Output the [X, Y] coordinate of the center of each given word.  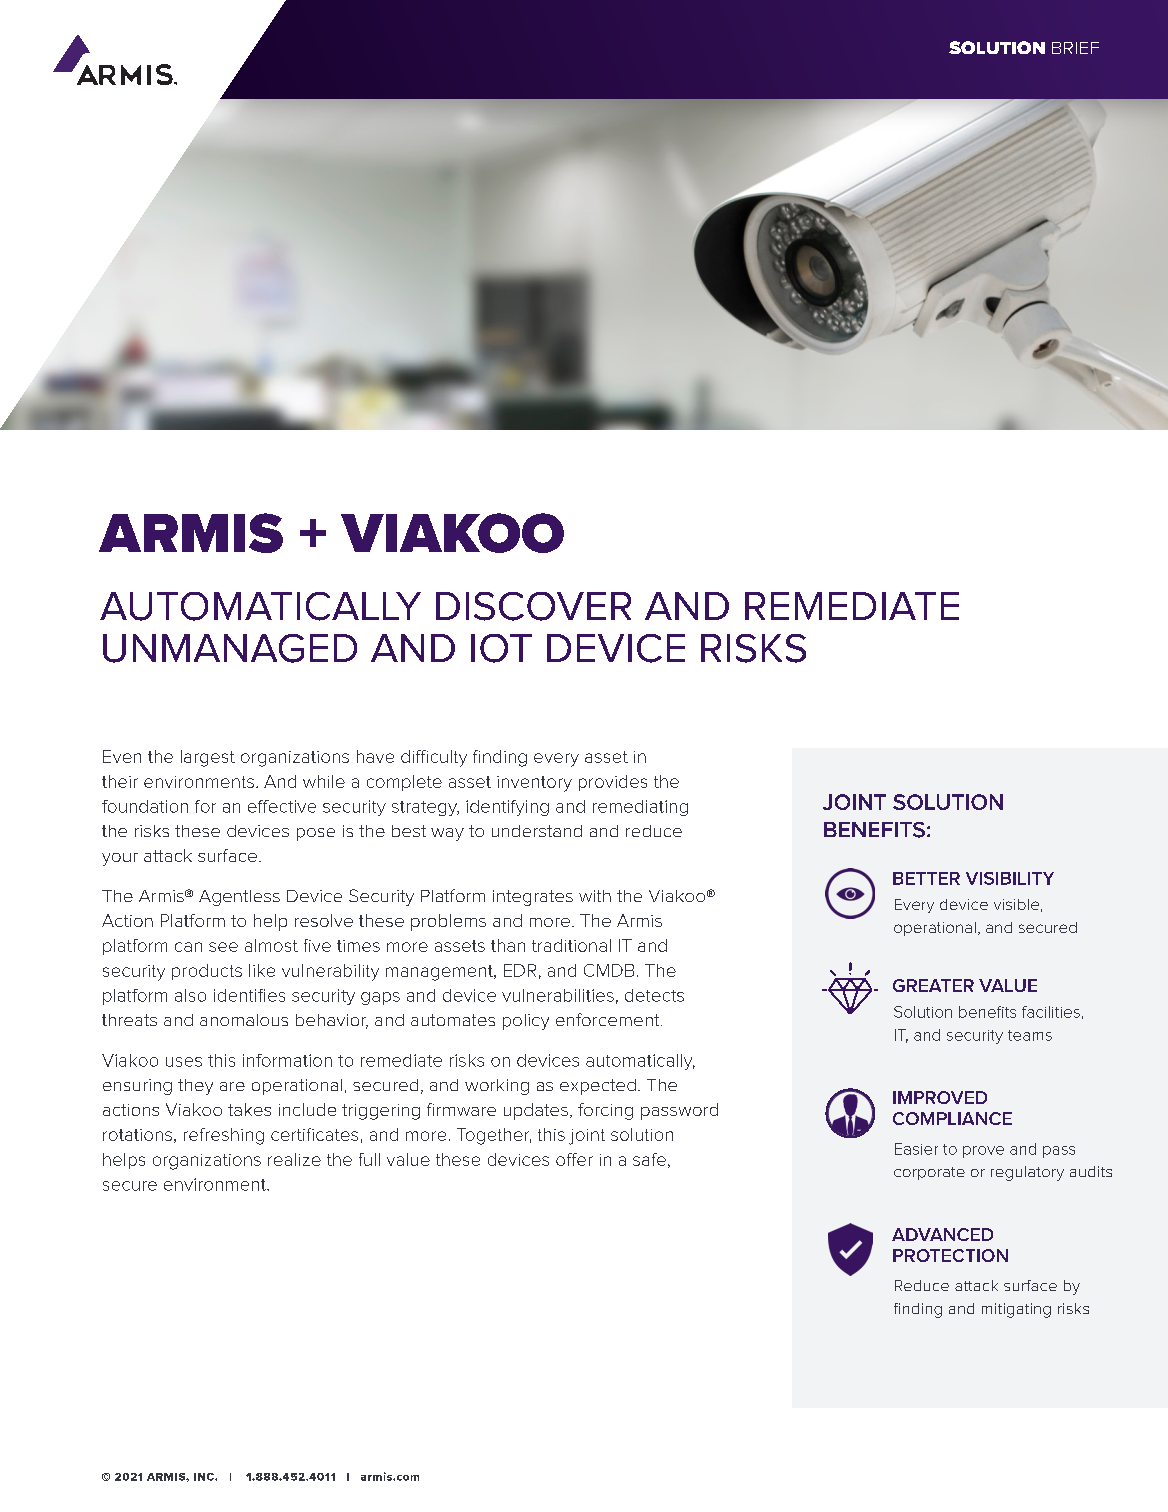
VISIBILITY [1010, 878]
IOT [501, 648]
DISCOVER [533, 606]
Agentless [239, 898]
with [595, 896]
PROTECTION [950, 1255]
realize [294, 1159]
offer [574, 1159]
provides [613, 783]
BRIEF [1075, 48]
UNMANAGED [230, 648]
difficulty [434, 758]
